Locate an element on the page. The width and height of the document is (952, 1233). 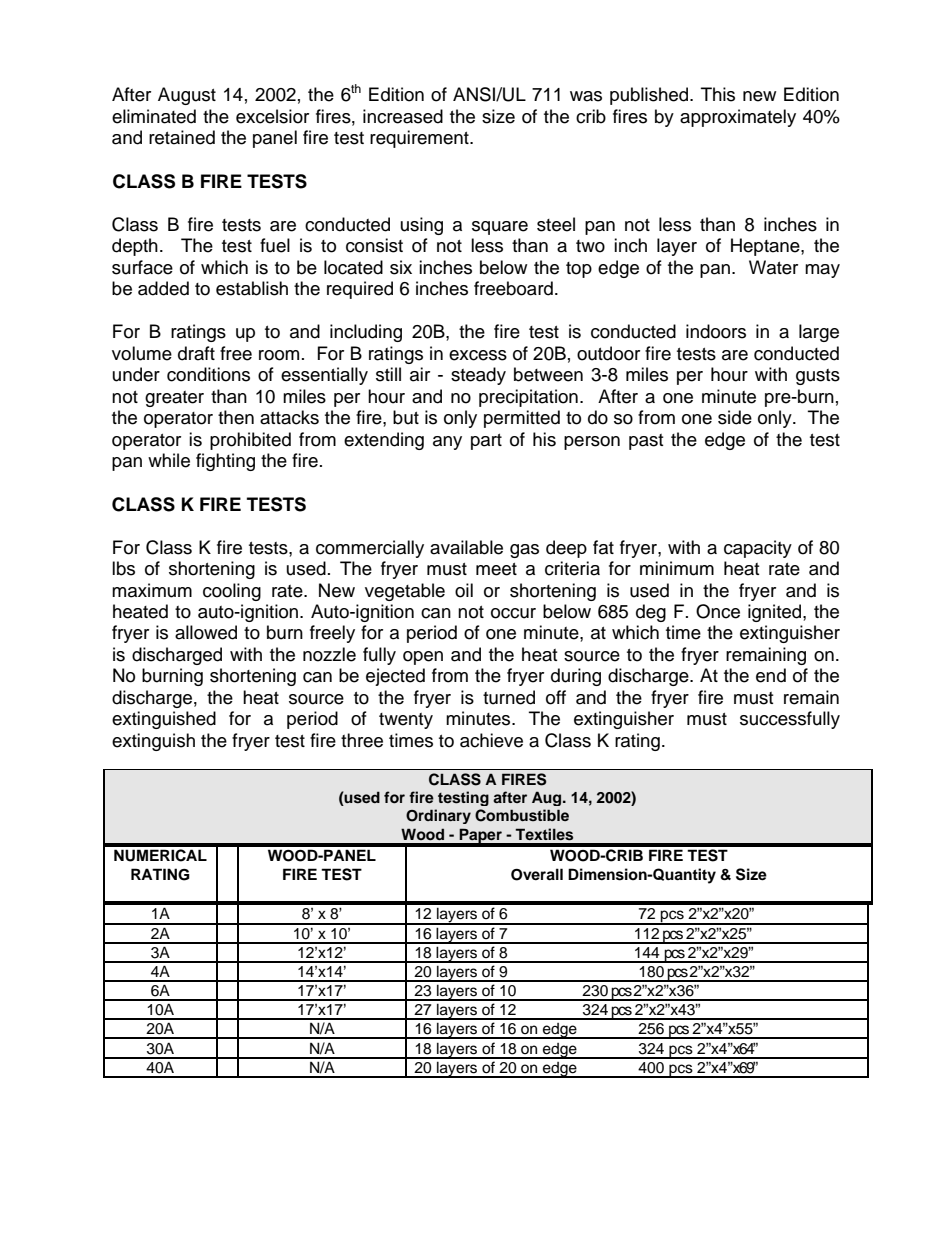
allowed is located at coordinates (206, 632).
